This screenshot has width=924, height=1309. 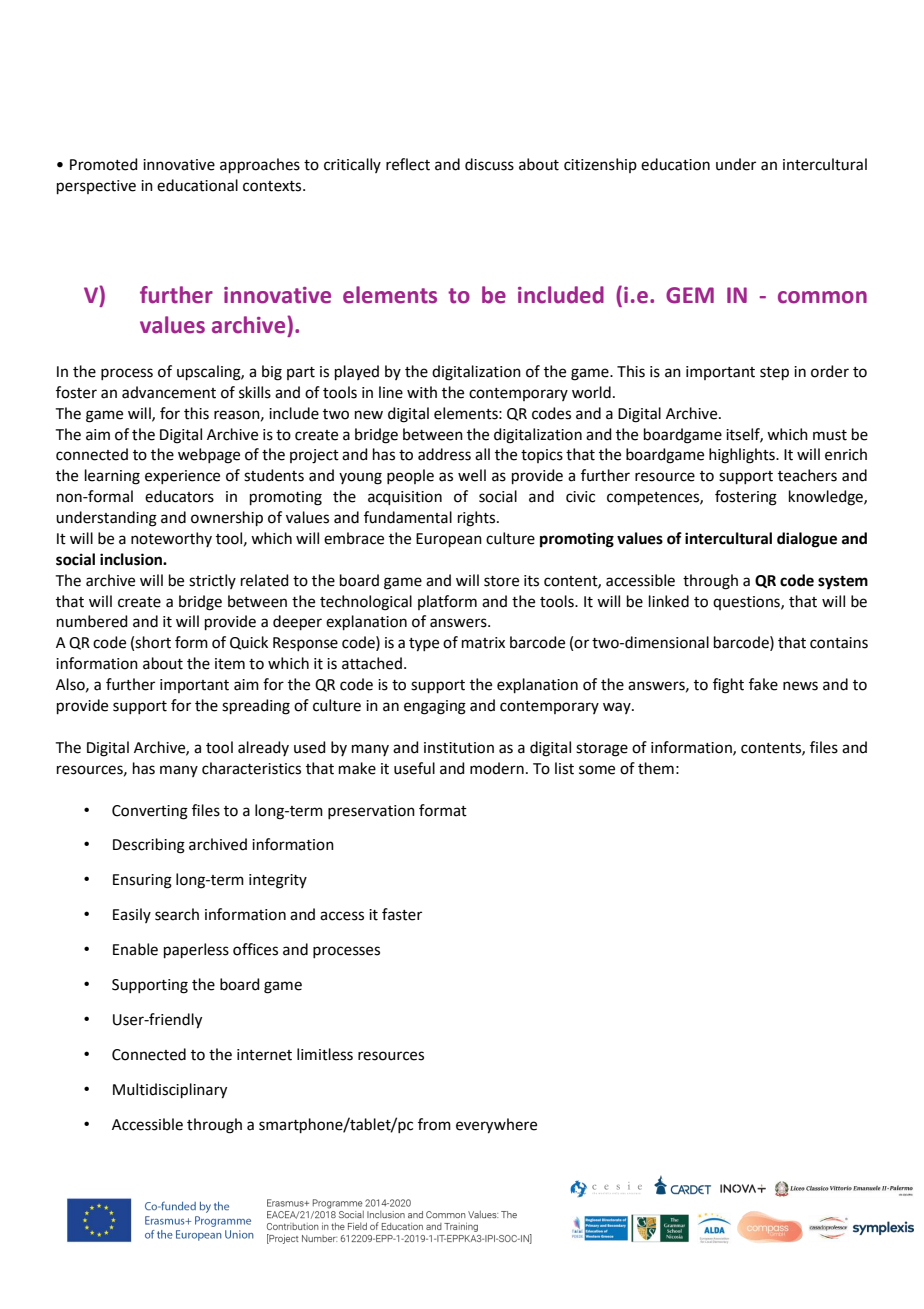 I want to click on highlights, so click(x=743, y=456).
